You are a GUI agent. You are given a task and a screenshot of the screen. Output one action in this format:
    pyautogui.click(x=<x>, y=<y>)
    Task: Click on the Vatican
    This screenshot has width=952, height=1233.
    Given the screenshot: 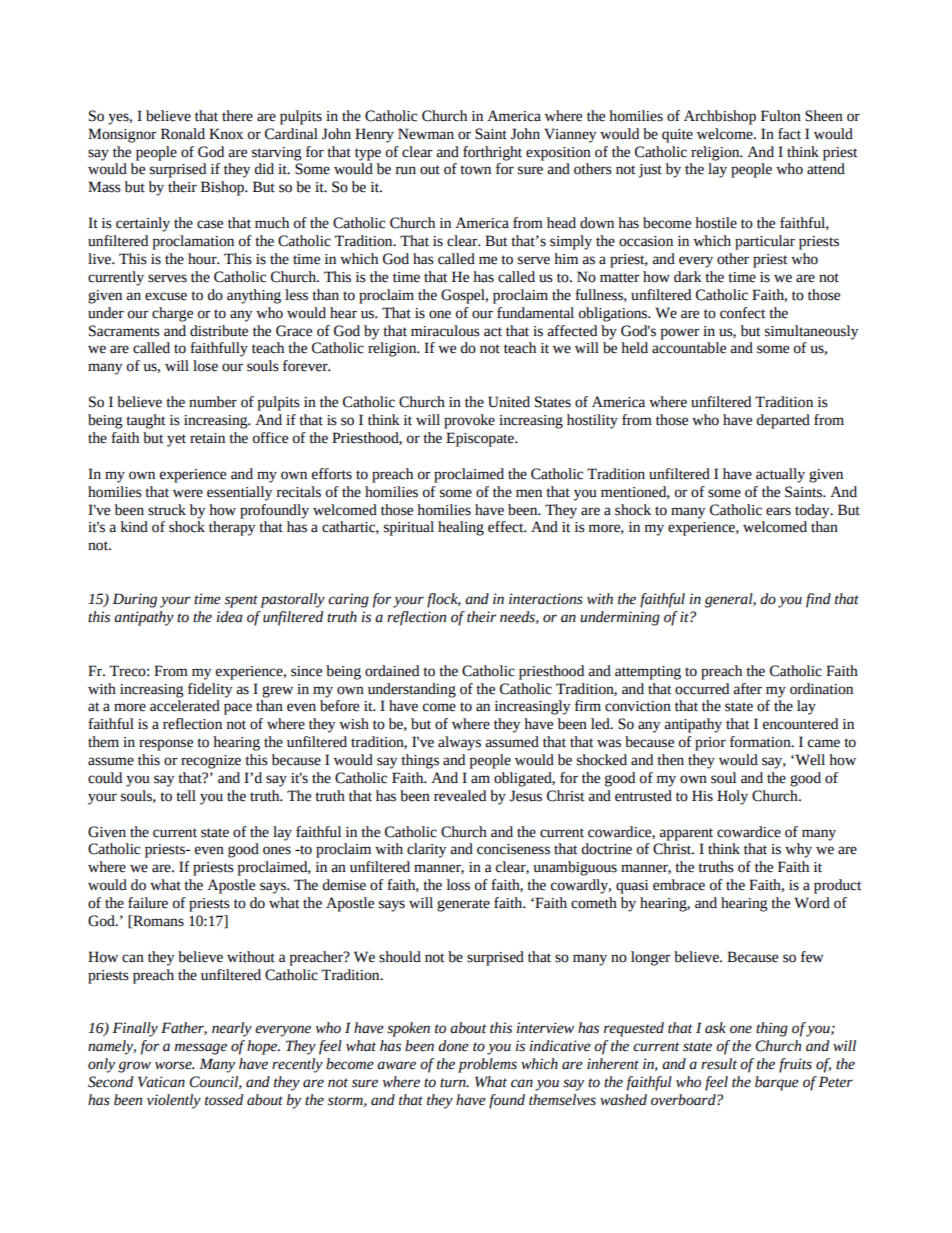 What is the action you would take?
    pyautogui.click(x=161, y=1082)
